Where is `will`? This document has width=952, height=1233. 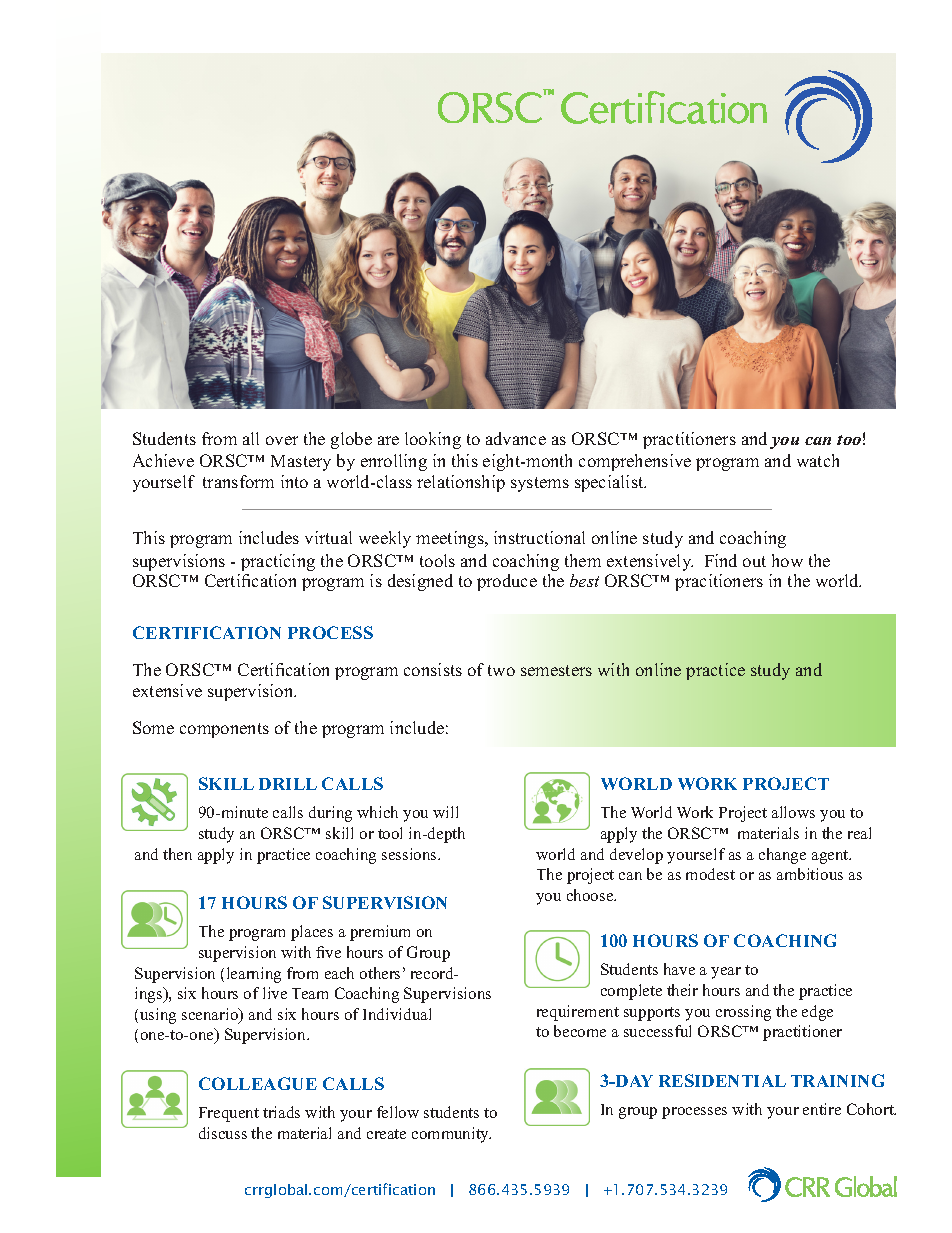 will is located at coordinates (445, 812).
